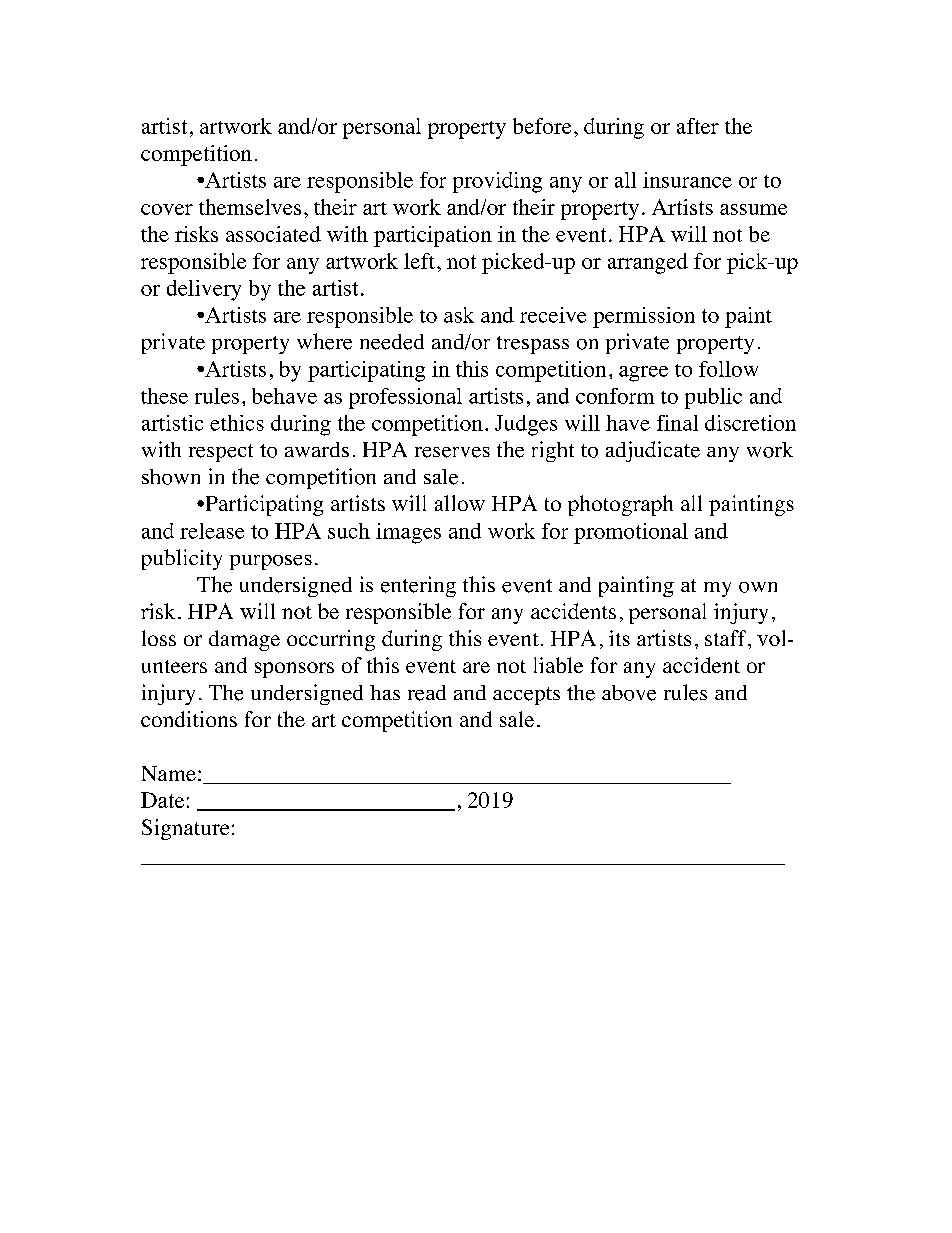  I want to click on themselves, so click(250, 207).
